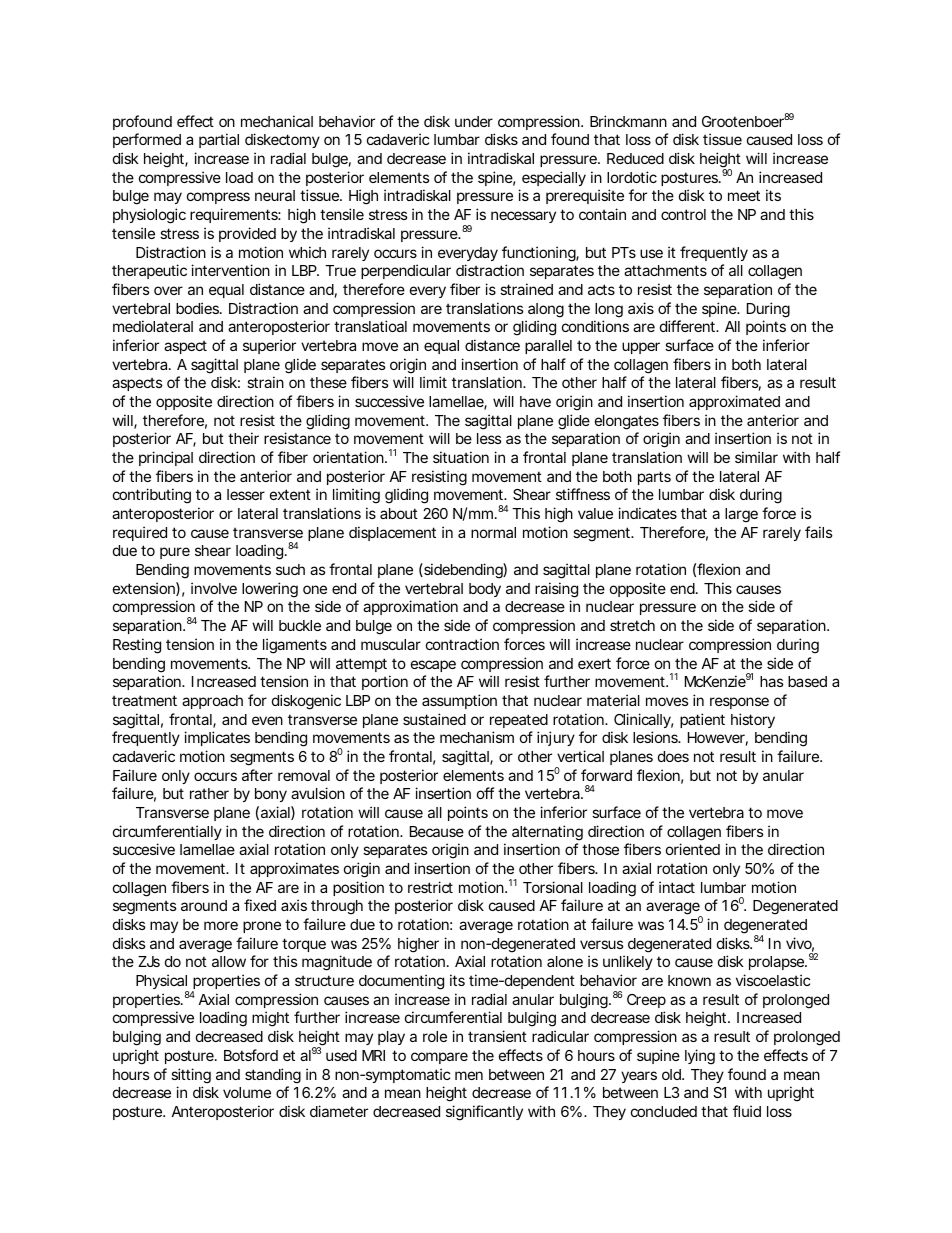 This screenshot has height=1233, width=952. What do you see at coordinates (485, 590) in the screenshot?
I see `body` at bounding box center [485, 590].
